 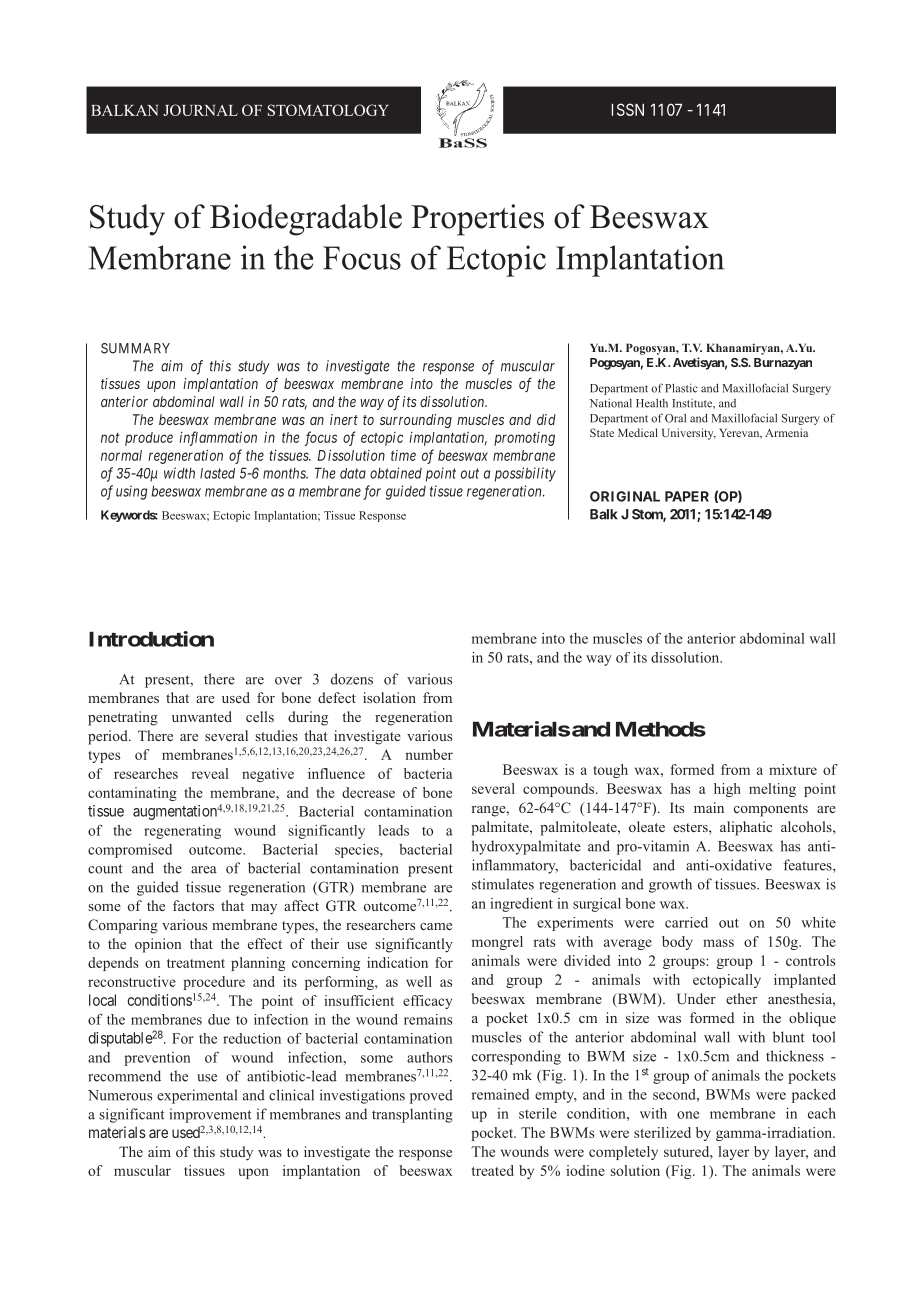 I want to click on Properties, so click(x=477, y=220).
